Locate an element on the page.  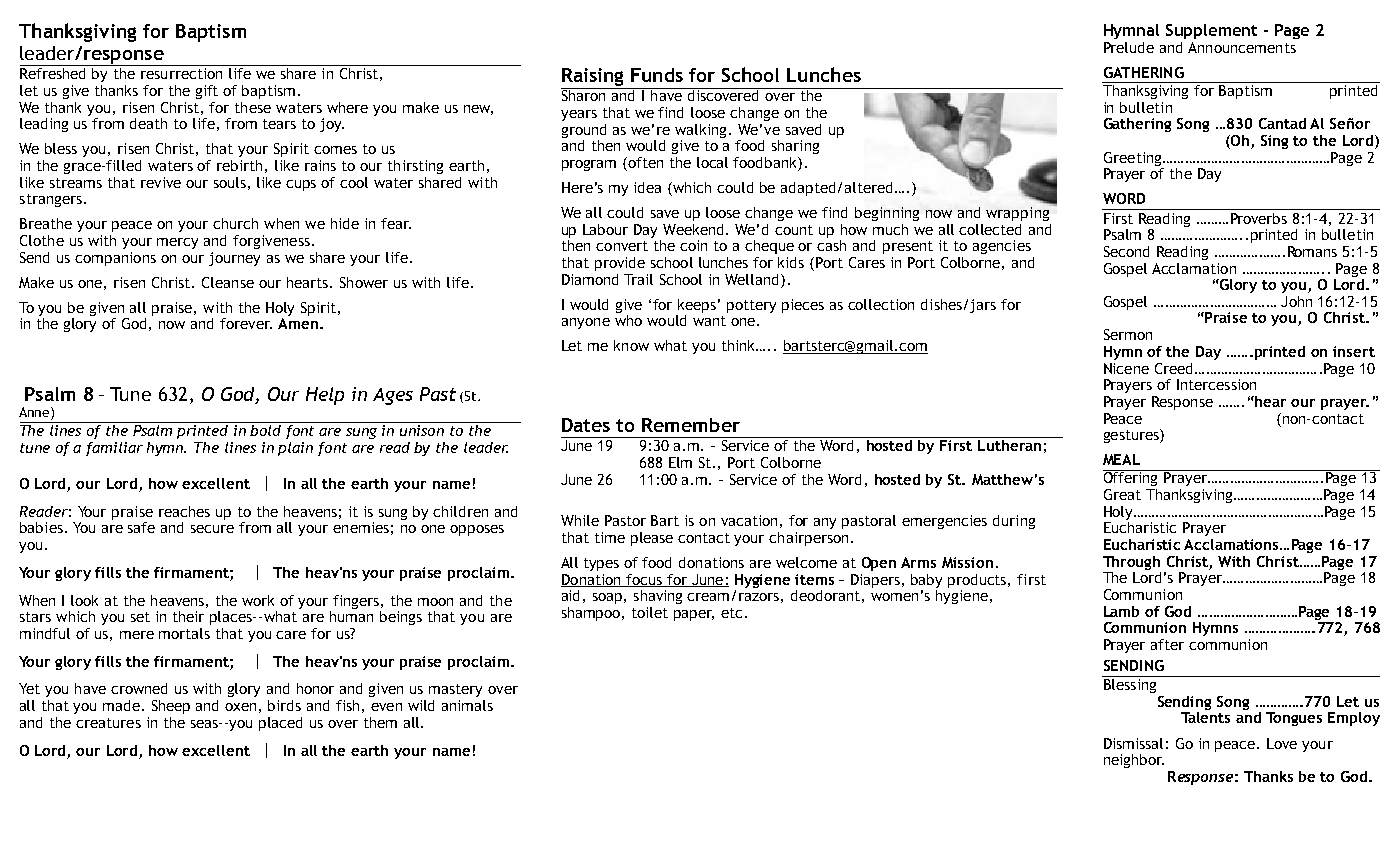
Announcements is located at coordinates (1242, 47).
